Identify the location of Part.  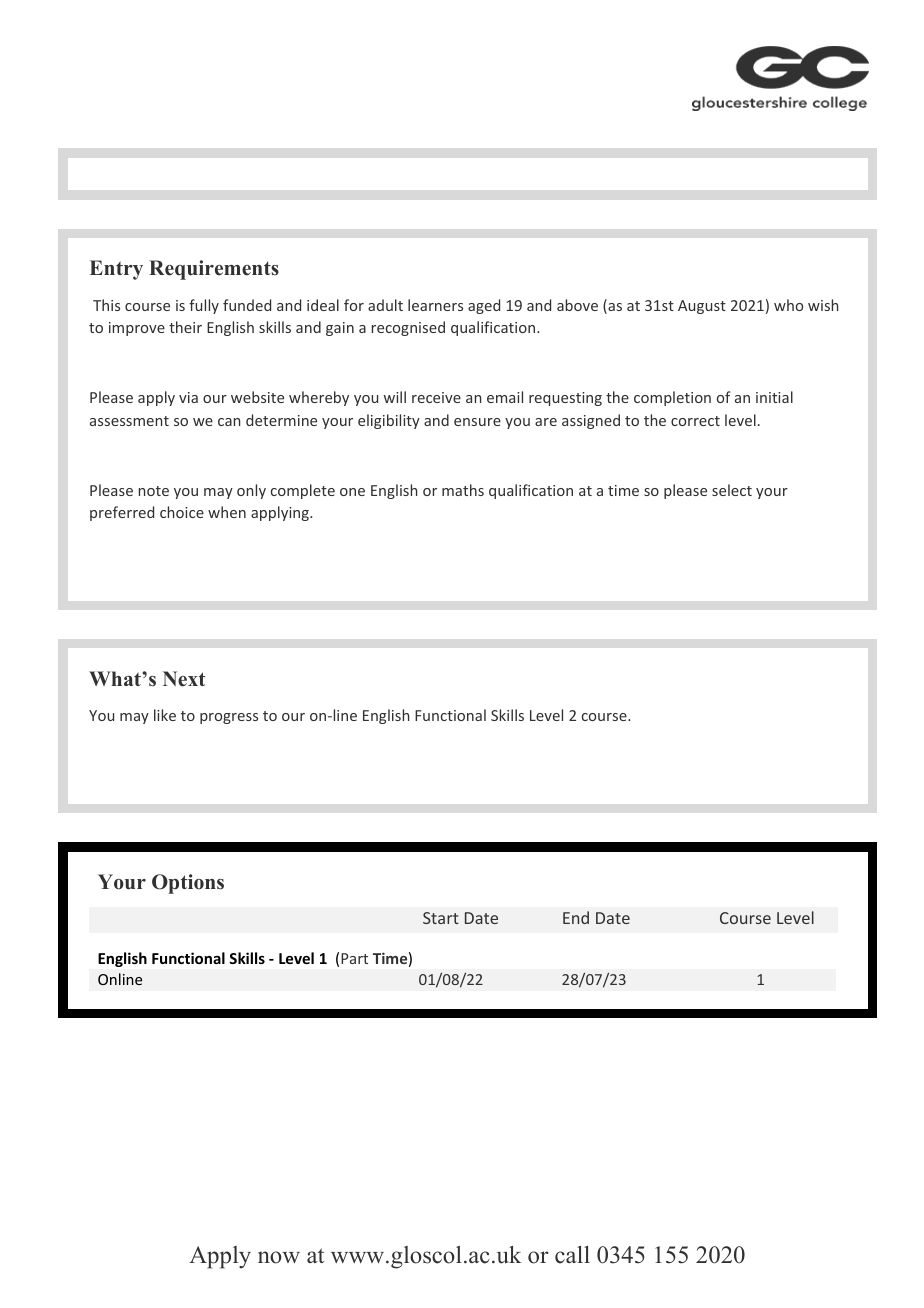
(354, 958).
